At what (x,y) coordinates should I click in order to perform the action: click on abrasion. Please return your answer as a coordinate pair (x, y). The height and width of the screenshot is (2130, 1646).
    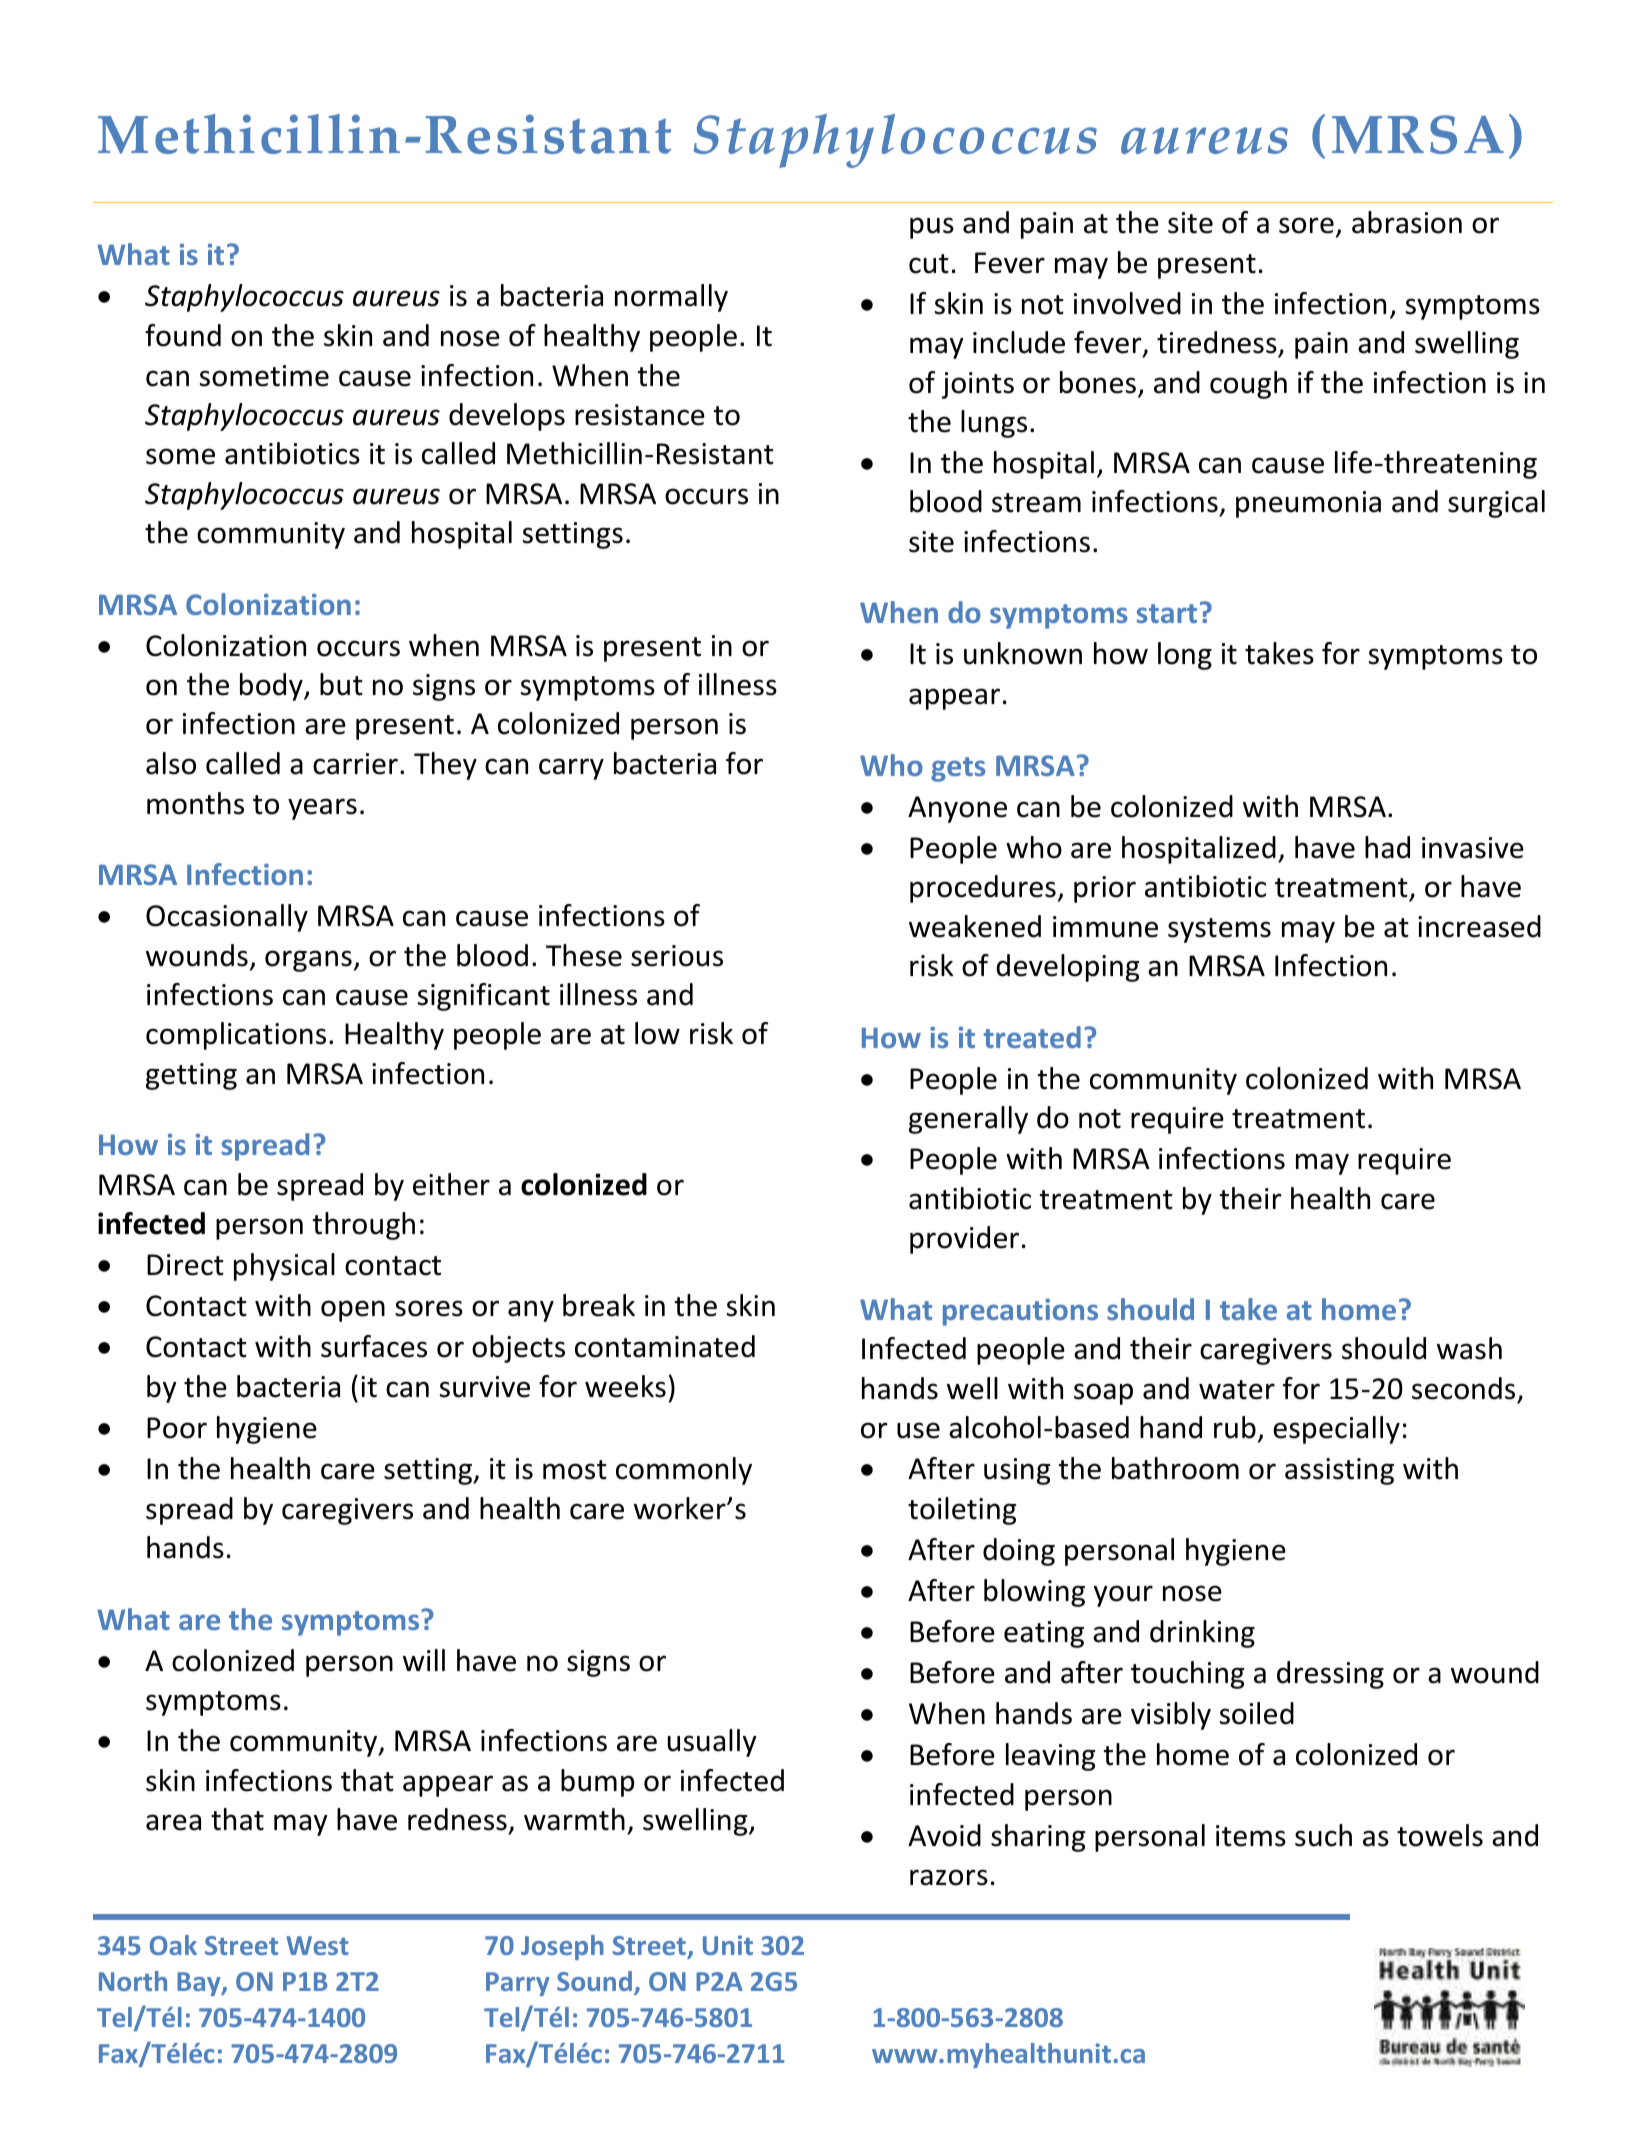
    Looking at the image, I should click on (1407, 222).
